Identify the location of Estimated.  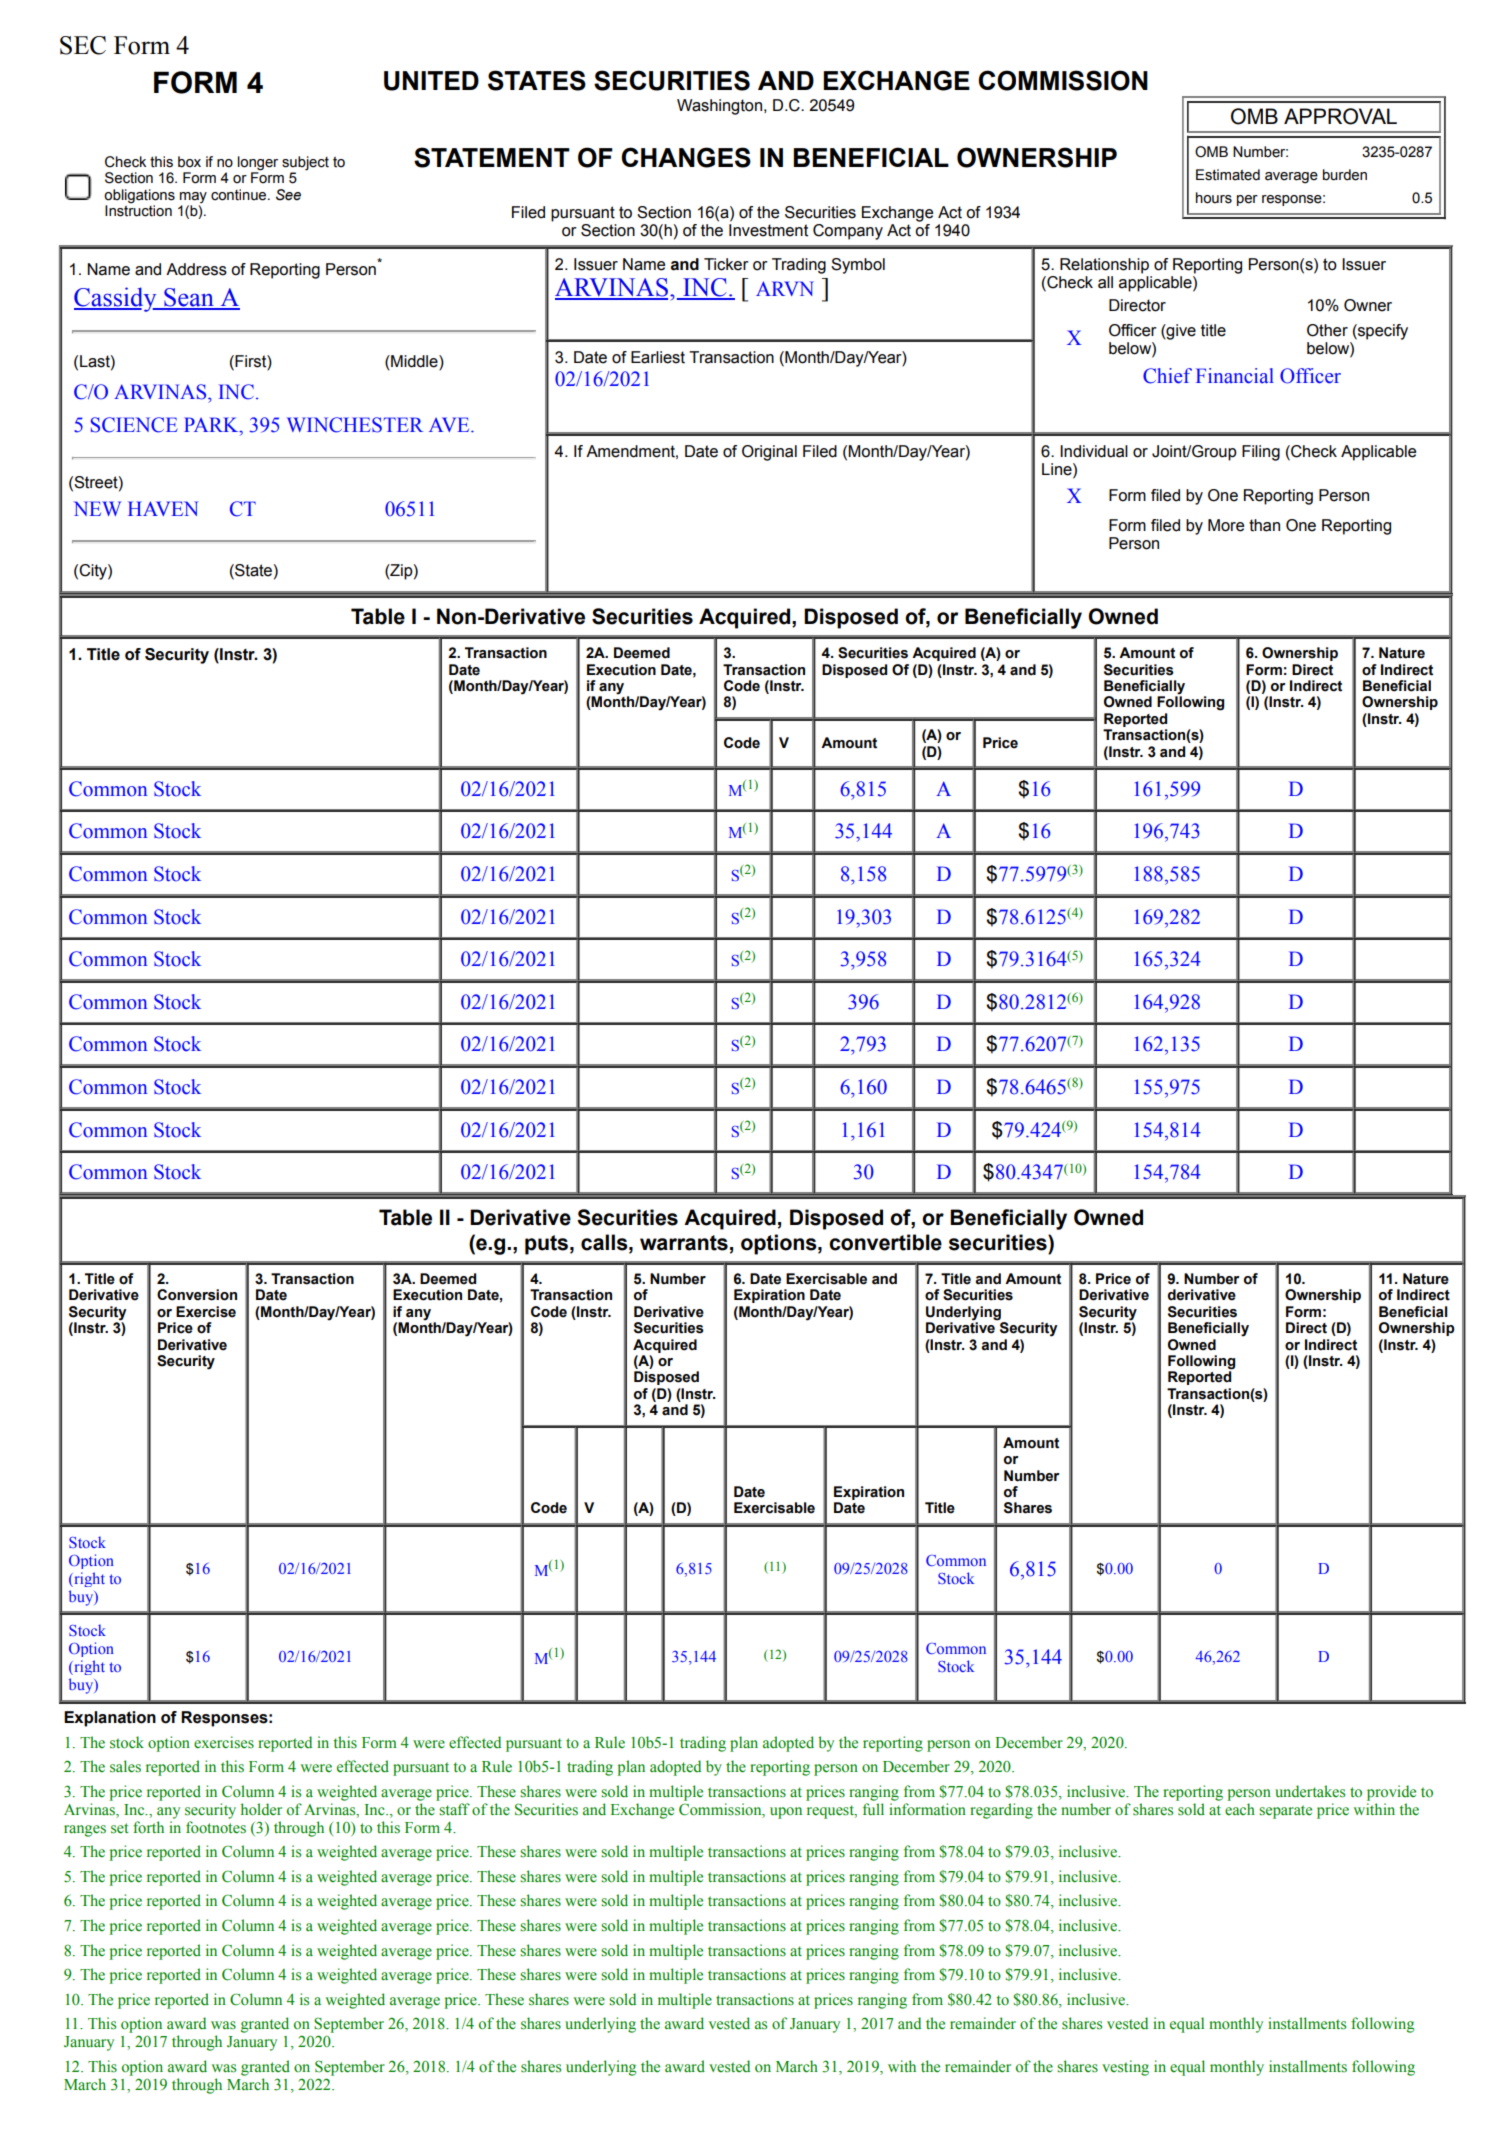
(1228, 175).
